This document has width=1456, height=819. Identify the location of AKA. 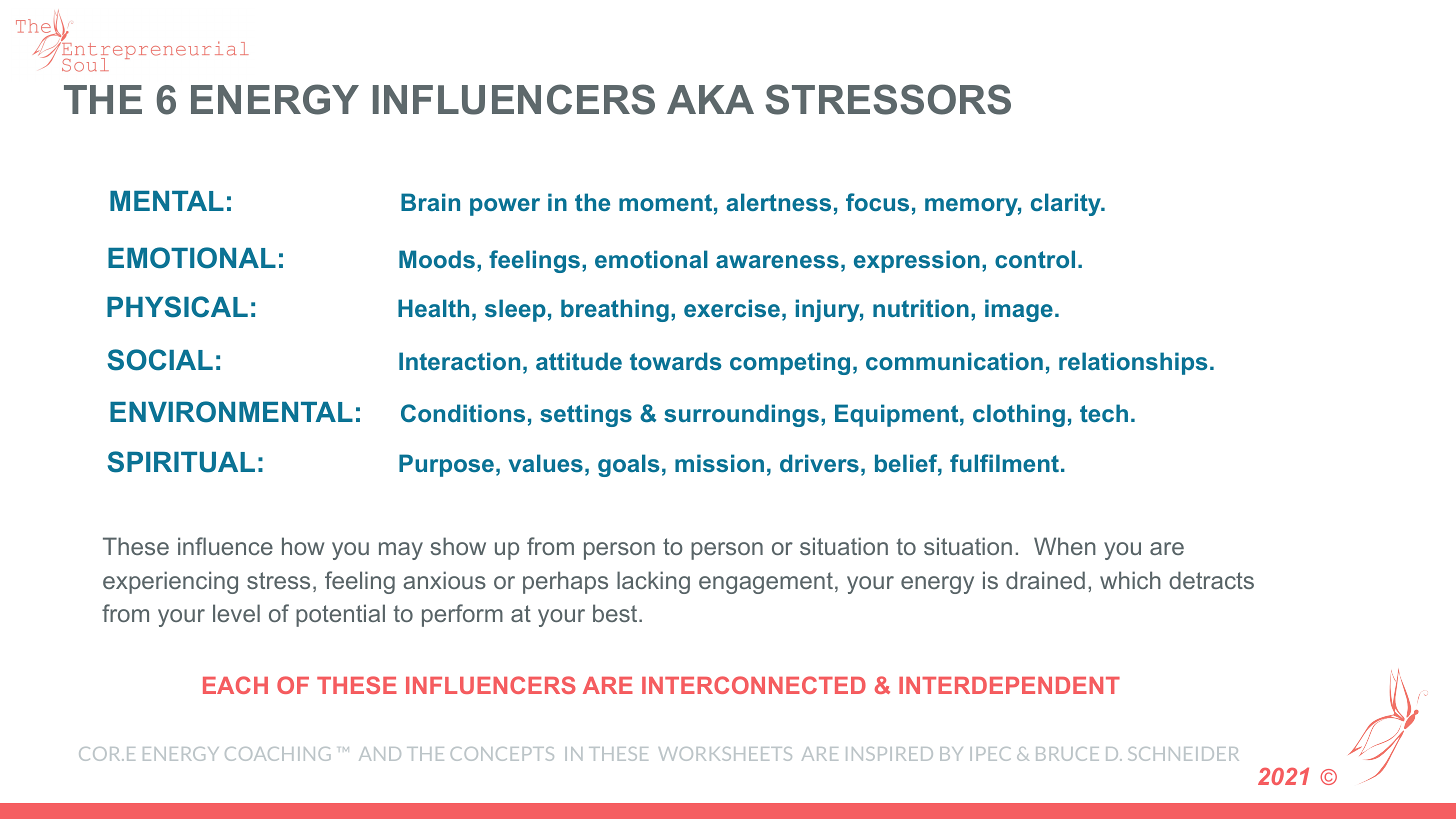
(710, 99).
